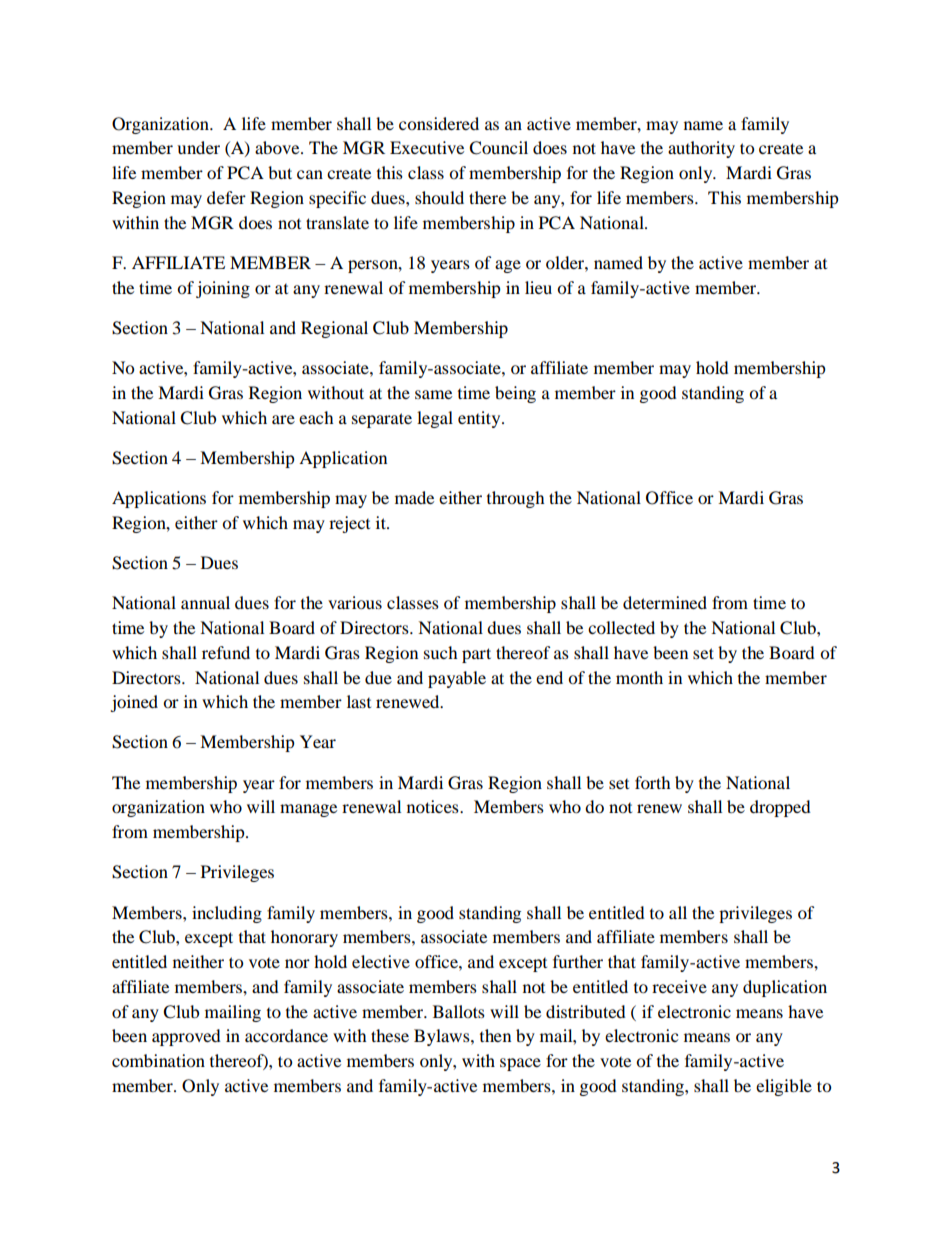 Image resolution: width=952 pixels, height=1233 pixels. What do you see at coordinates (223, 289) in the document?
I see `joining` at bounding box center [223, 289].
